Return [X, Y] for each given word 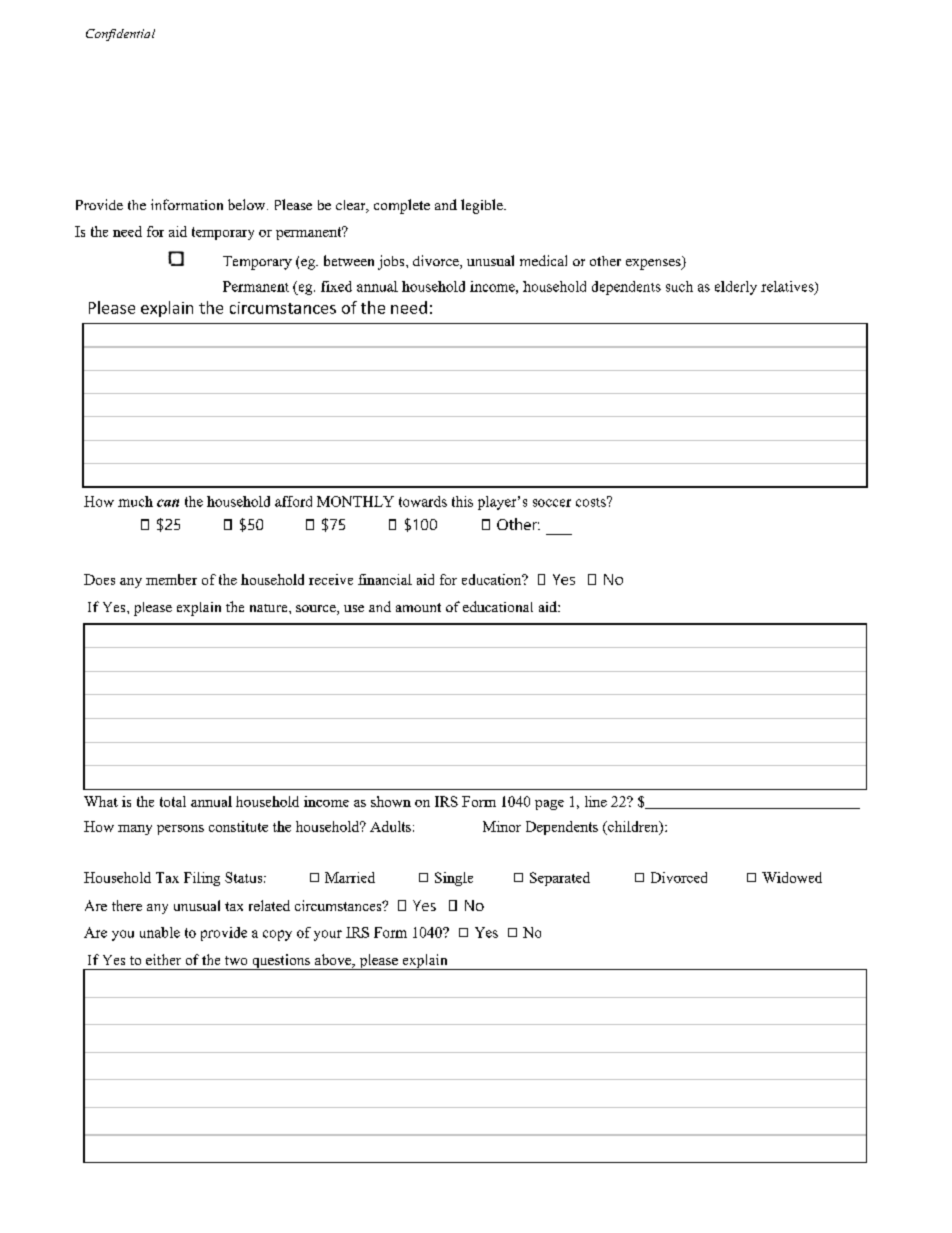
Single [454, 879]
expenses [654, 264]
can [168, 503]
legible [483, 206]
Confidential [120, 35]
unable [160, 932]
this [462, 501]
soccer [552, 503]
